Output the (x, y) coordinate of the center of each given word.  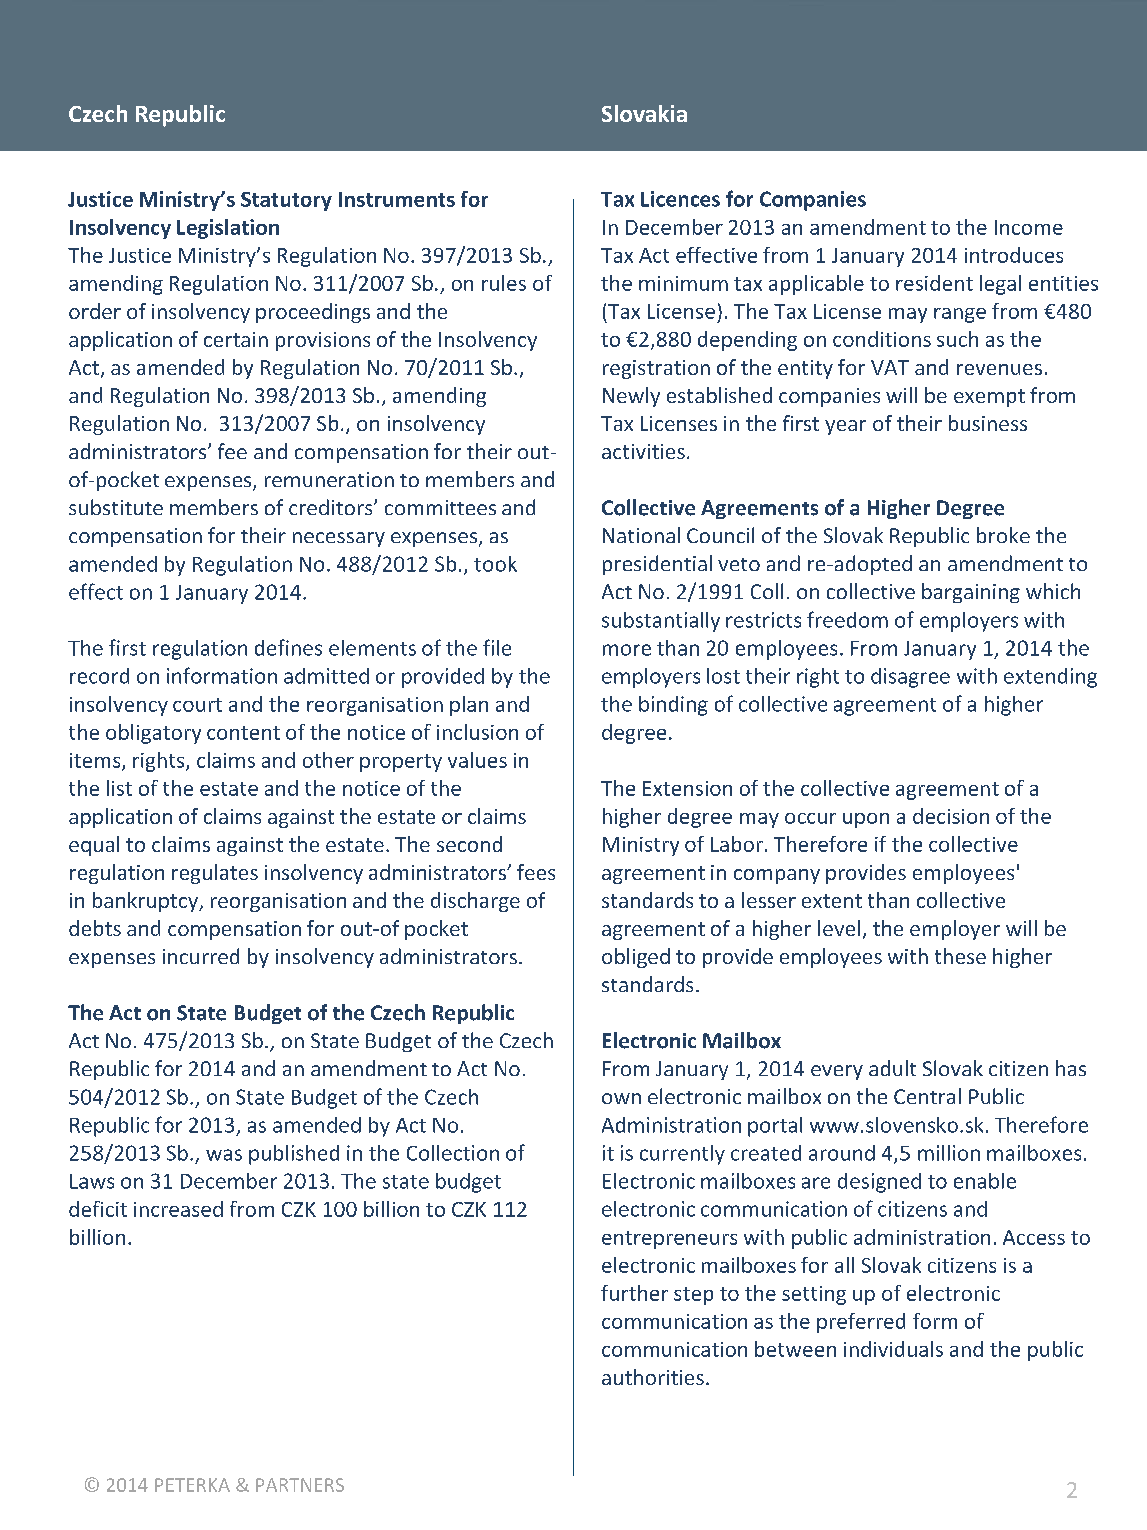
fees (536, 872)
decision (951, 816)
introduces (1014, 255)
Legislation (228, 229)
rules (504, 283)
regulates (215, 874)
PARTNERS (300, 1485)
